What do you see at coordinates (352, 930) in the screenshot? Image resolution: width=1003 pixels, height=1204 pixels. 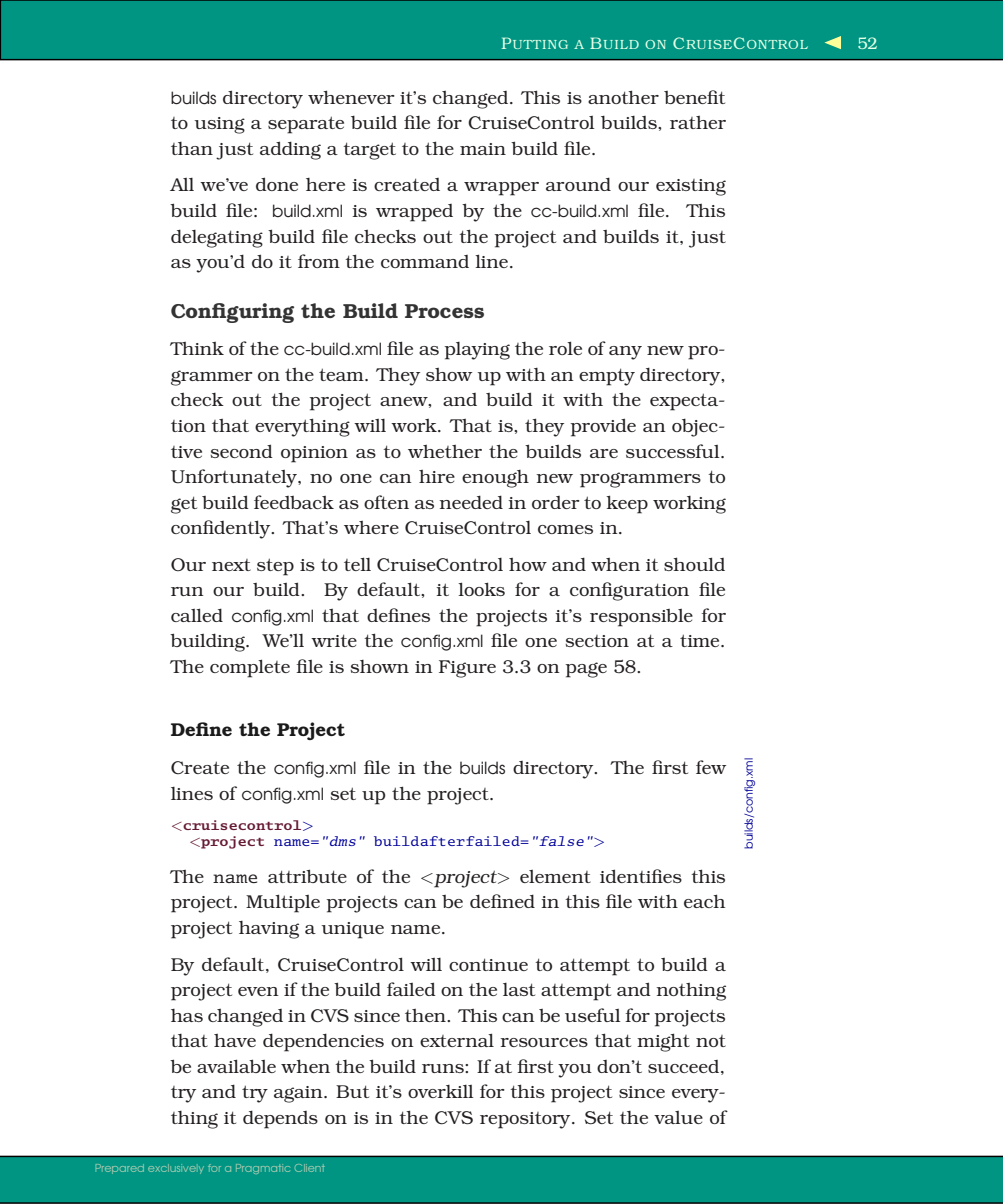 I see `unique` at bounding box center [352, 930].
